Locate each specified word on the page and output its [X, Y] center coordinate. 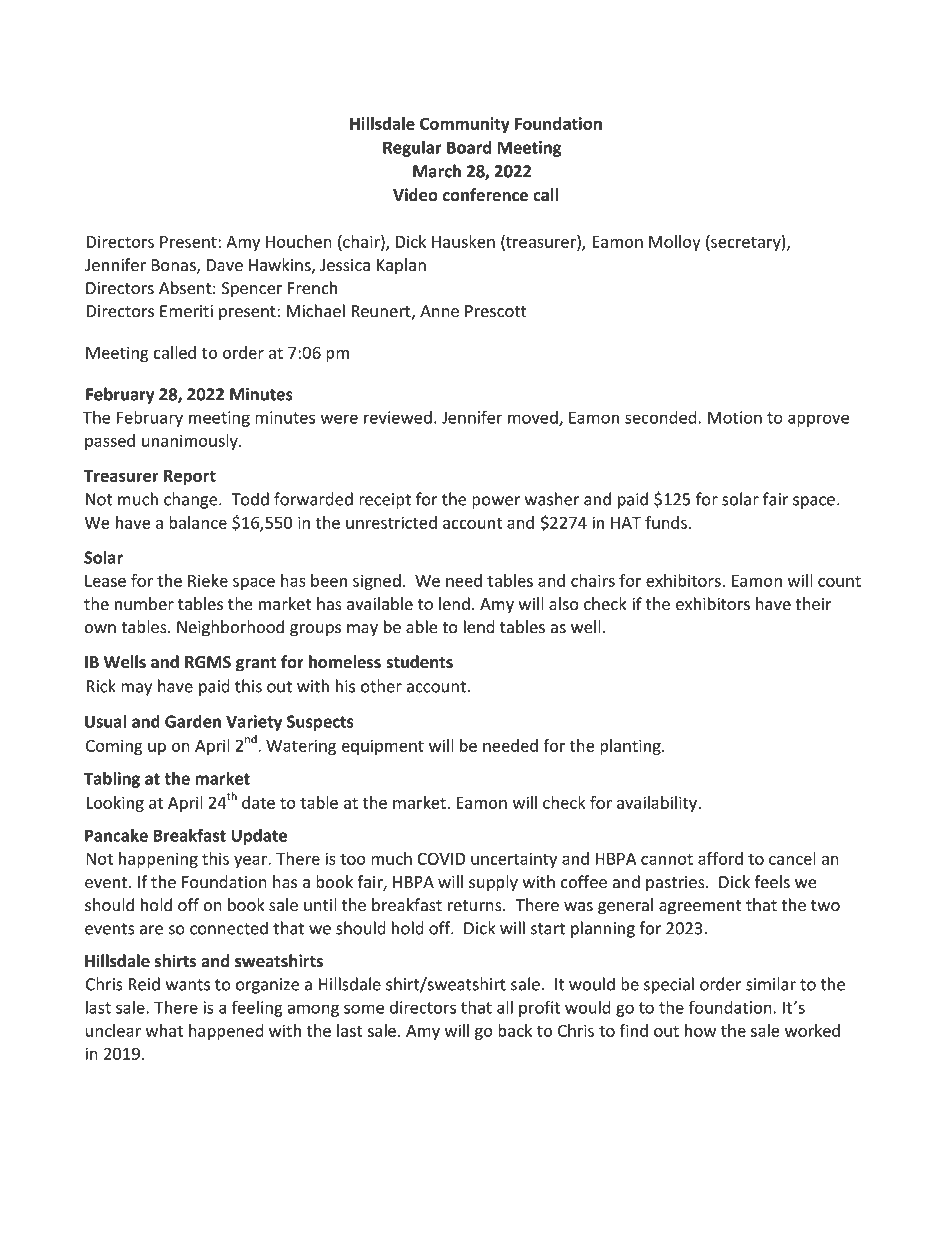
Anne [439, 311]
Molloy [675, 243]
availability [658, 804]
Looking [115, 804]
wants [188, 985]
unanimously [191, 442]
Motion [735, 417]
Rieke [208, 580]
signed [377, 582]
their [813, 604]
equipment [382, 747]
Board [469, 147]
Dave [224, 265]
